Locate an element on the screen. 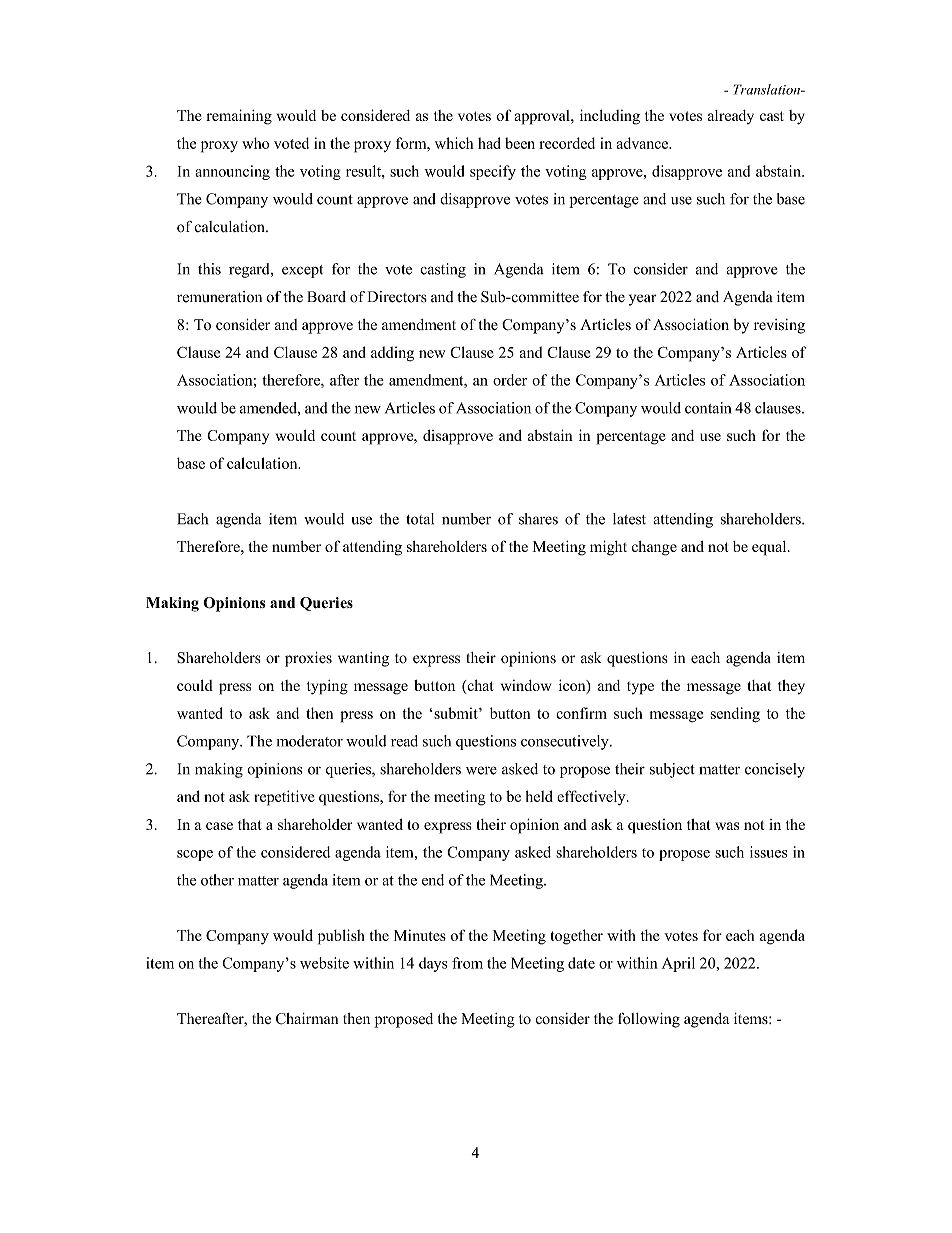 The image size is (952, 1233). who is located at coordinates (255, 143).
